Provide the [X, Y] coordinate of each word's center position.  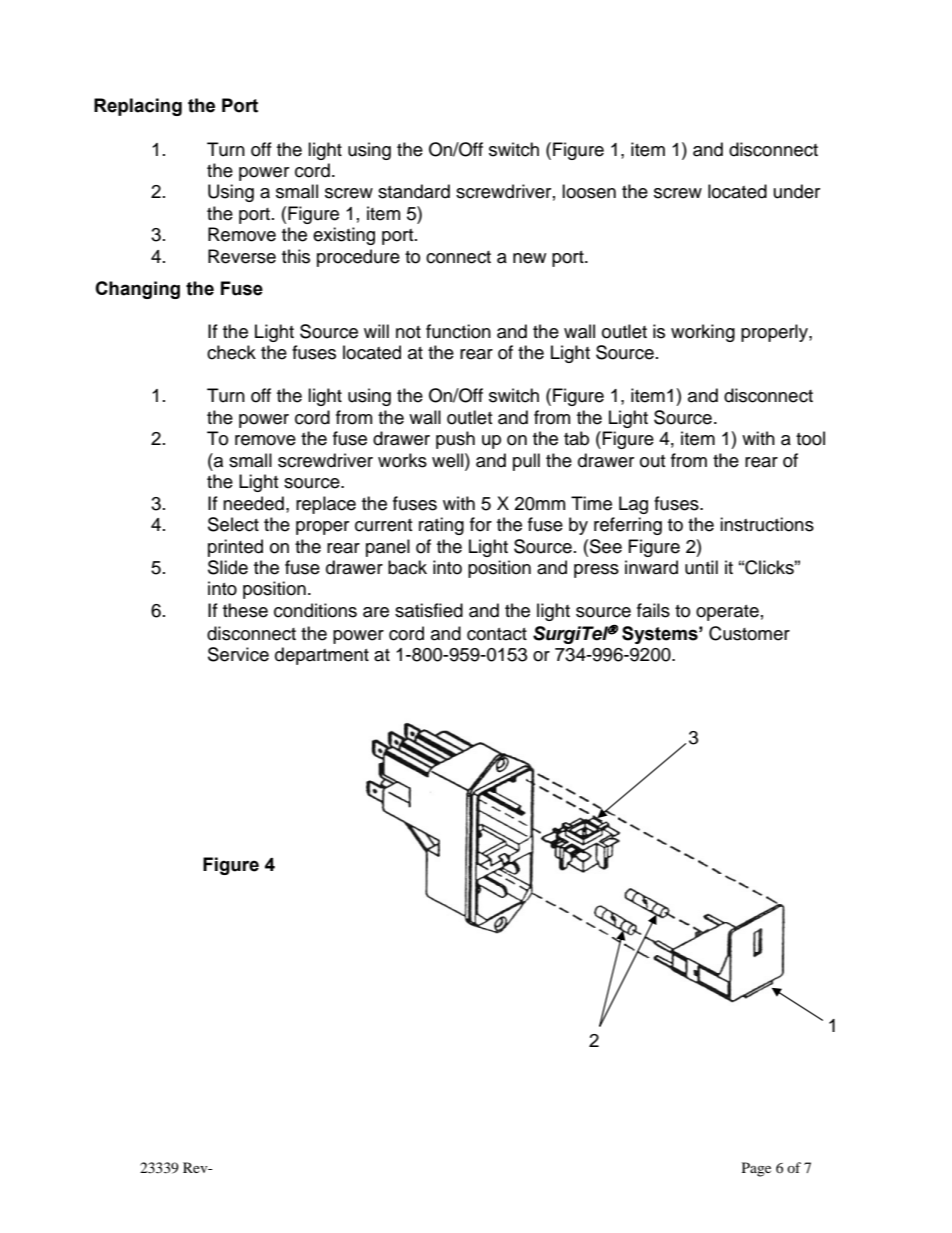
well [449, 460]
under [797, 191]
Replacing [138, 107]
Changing [137, 290]
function [458, 331]
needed [253, 503]
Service [238, 654]
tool [810, 438]
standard [414, 191]
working [703, 333]
